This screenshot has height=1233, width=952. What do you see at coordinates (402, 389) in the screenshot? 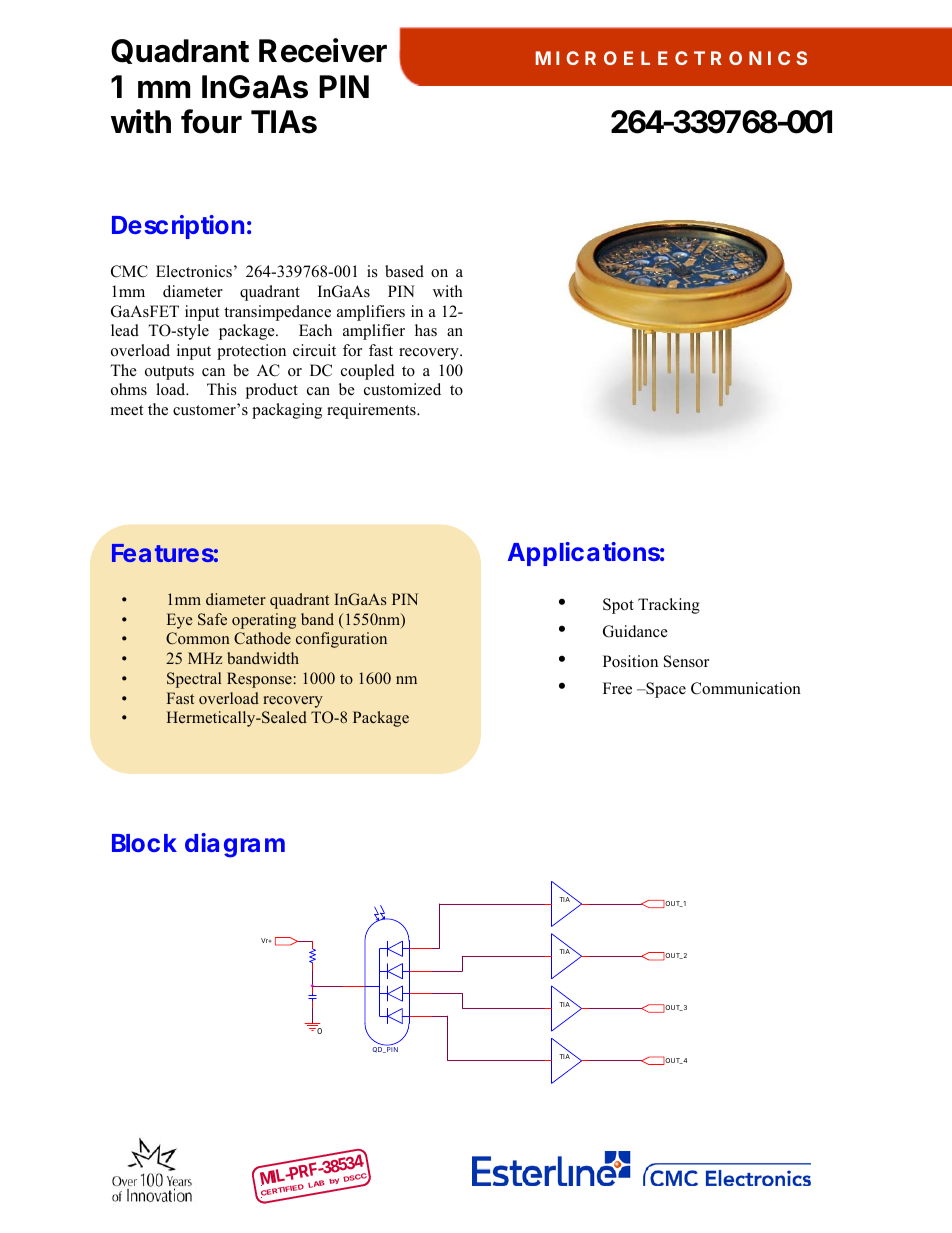
I see `customized` at bounding box center [402, 389].
